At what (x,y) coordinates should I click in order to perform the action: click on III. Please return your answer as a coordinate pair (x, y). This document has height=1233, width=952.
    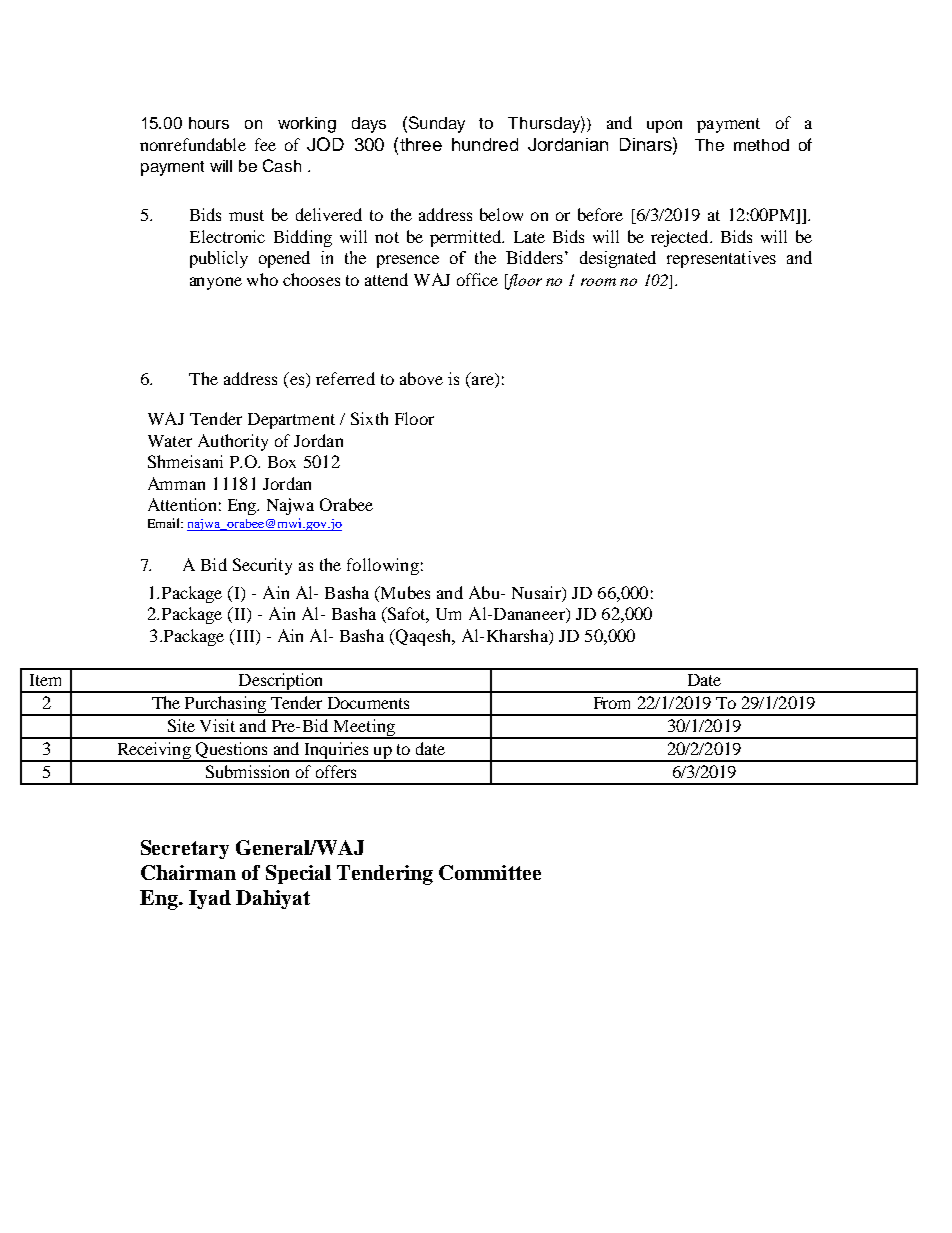
    Looking at the image, I should click on (245, 635).
